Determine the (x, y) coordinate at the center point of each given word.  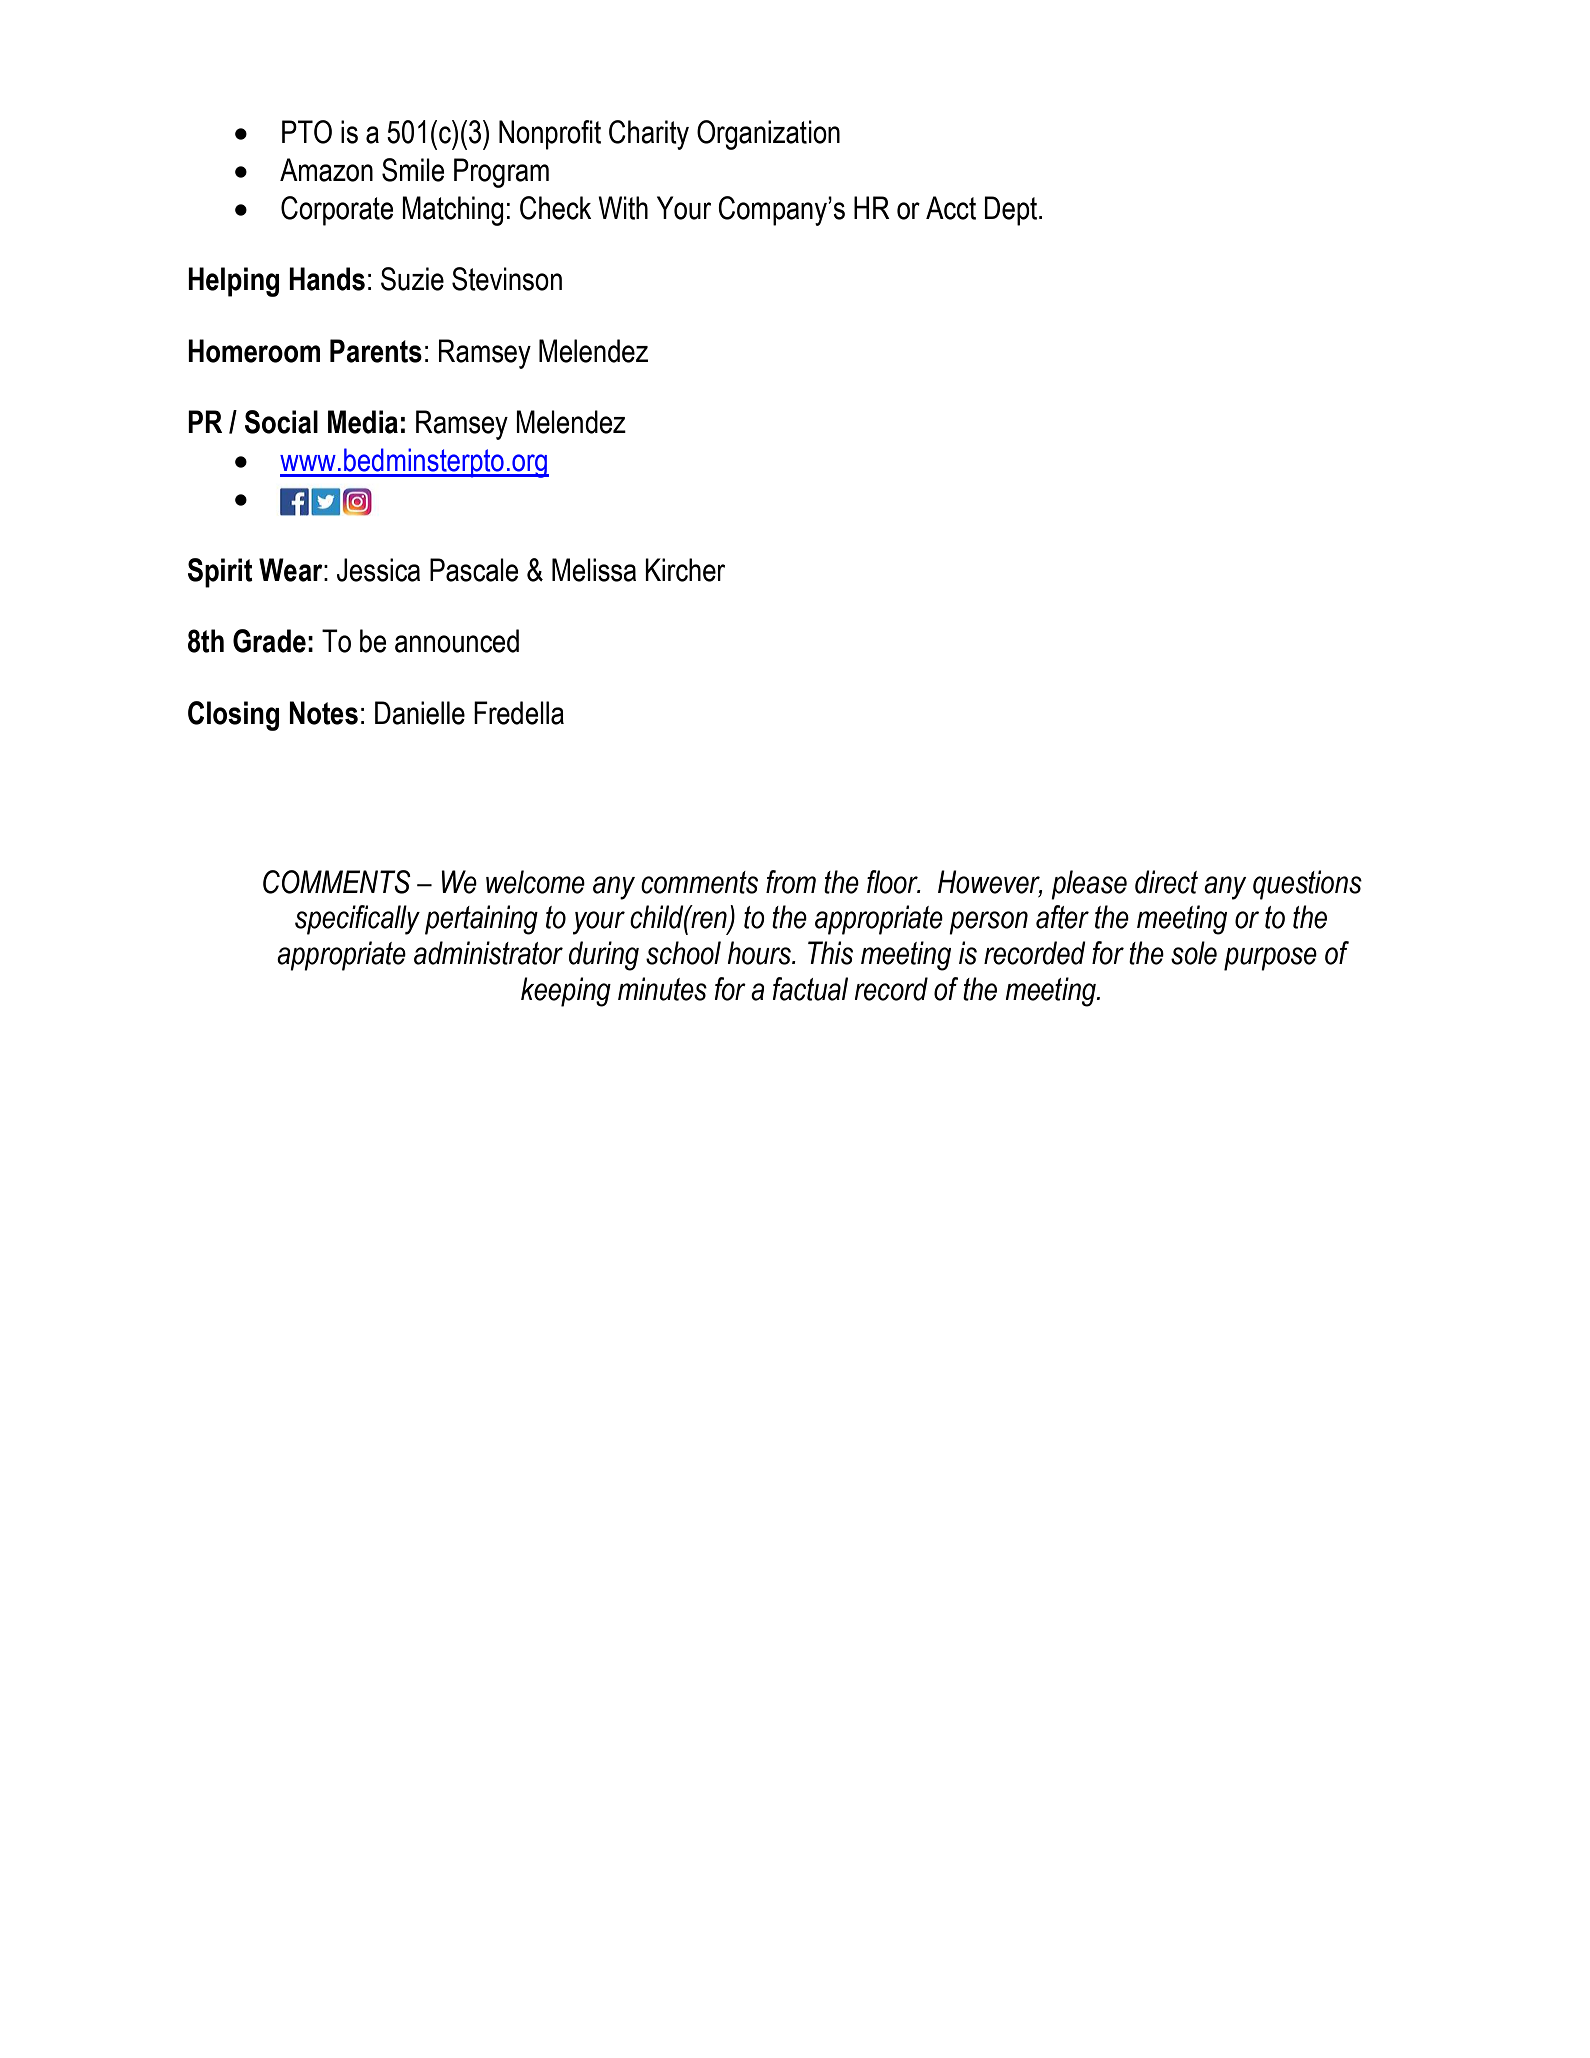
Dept (1012, 211)
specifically (357, 920)
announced (457, 641)
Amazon (326, 170)
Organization (768, 135)
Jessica (378, 570)
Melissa (594, 570)
